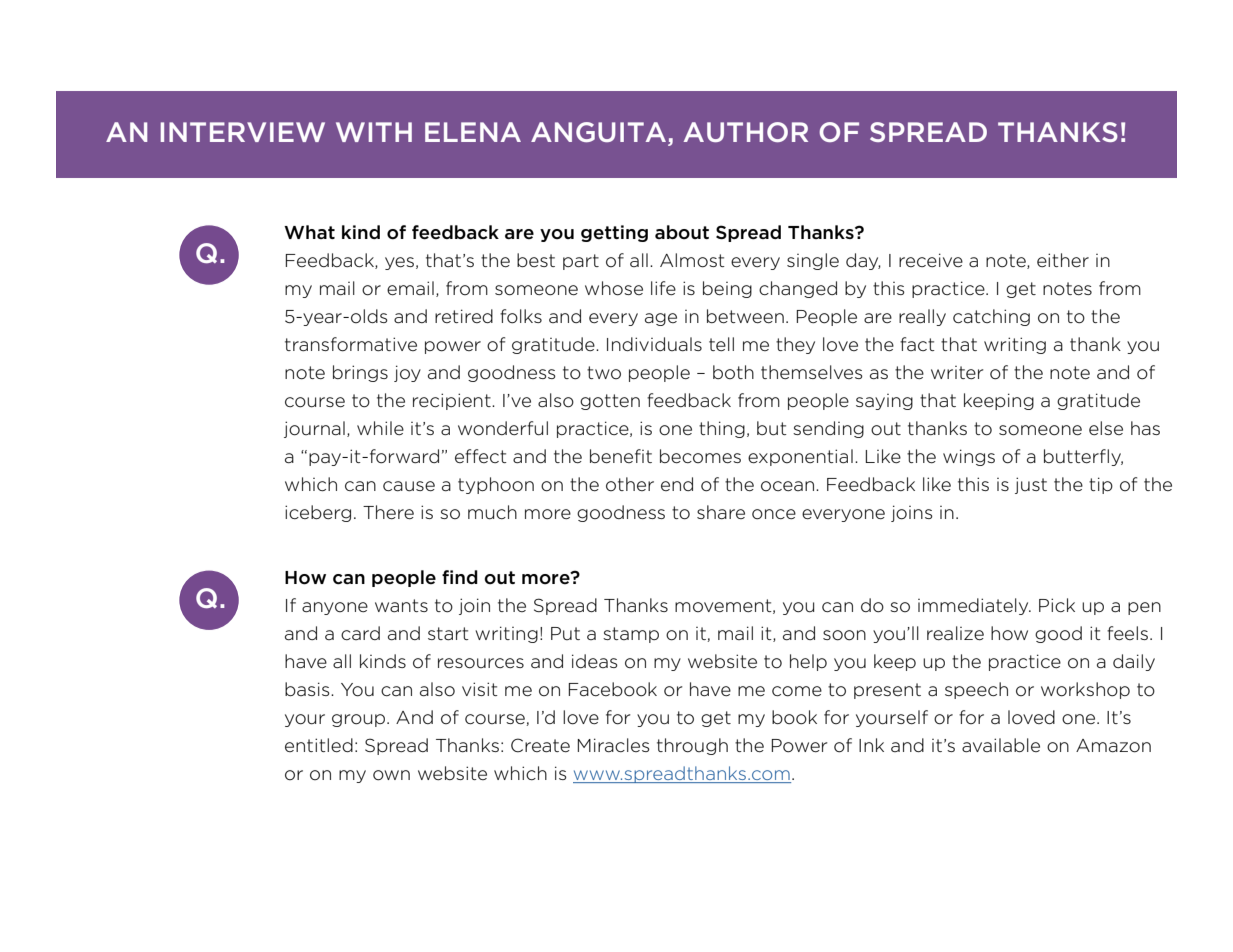 The image size is (1233, 952). I want to click on There, so click(388, 512).
